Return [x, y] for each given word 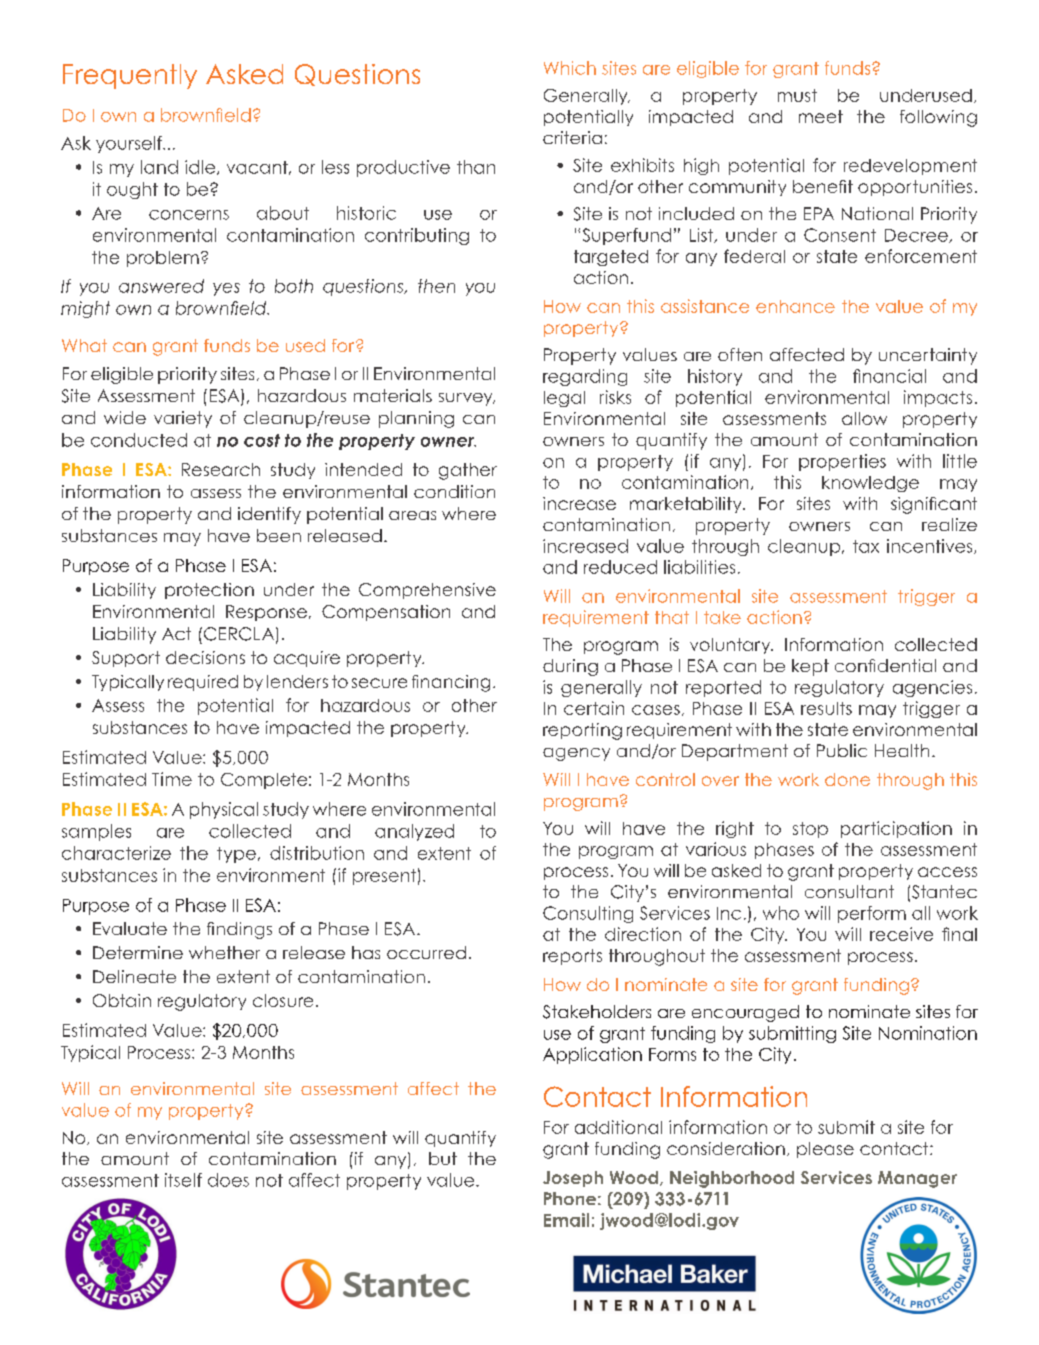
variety [183, 419]
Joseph [573, 1179]
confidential [885, 665]
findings [239, 930]
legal [564, 399]
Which [570, 68]
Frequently [130, 76]
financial [889, 376]
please [825, 1150]
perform [872, 914]
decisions [205, 657]
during [570, 667]
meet [821, 116]
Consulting [588, 914]
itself [183, 1180]
